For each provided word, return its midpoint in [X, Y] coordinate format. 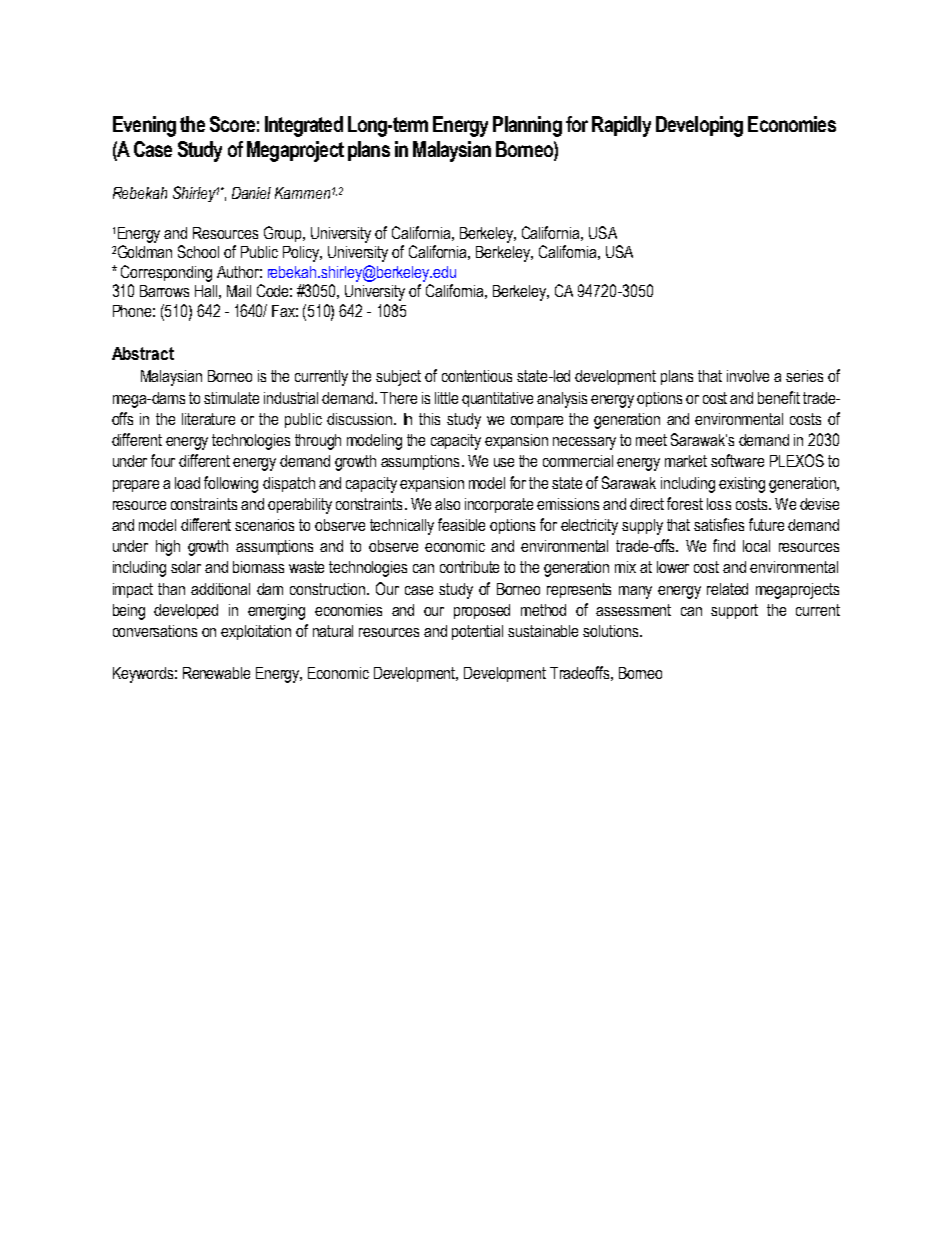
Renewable [216, 673]
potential [477, 632]
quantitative [497, 399]
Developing [699, 126]
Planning [527, 126]
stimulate [231, 398]
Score [232, 124]
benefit [779, 397]
